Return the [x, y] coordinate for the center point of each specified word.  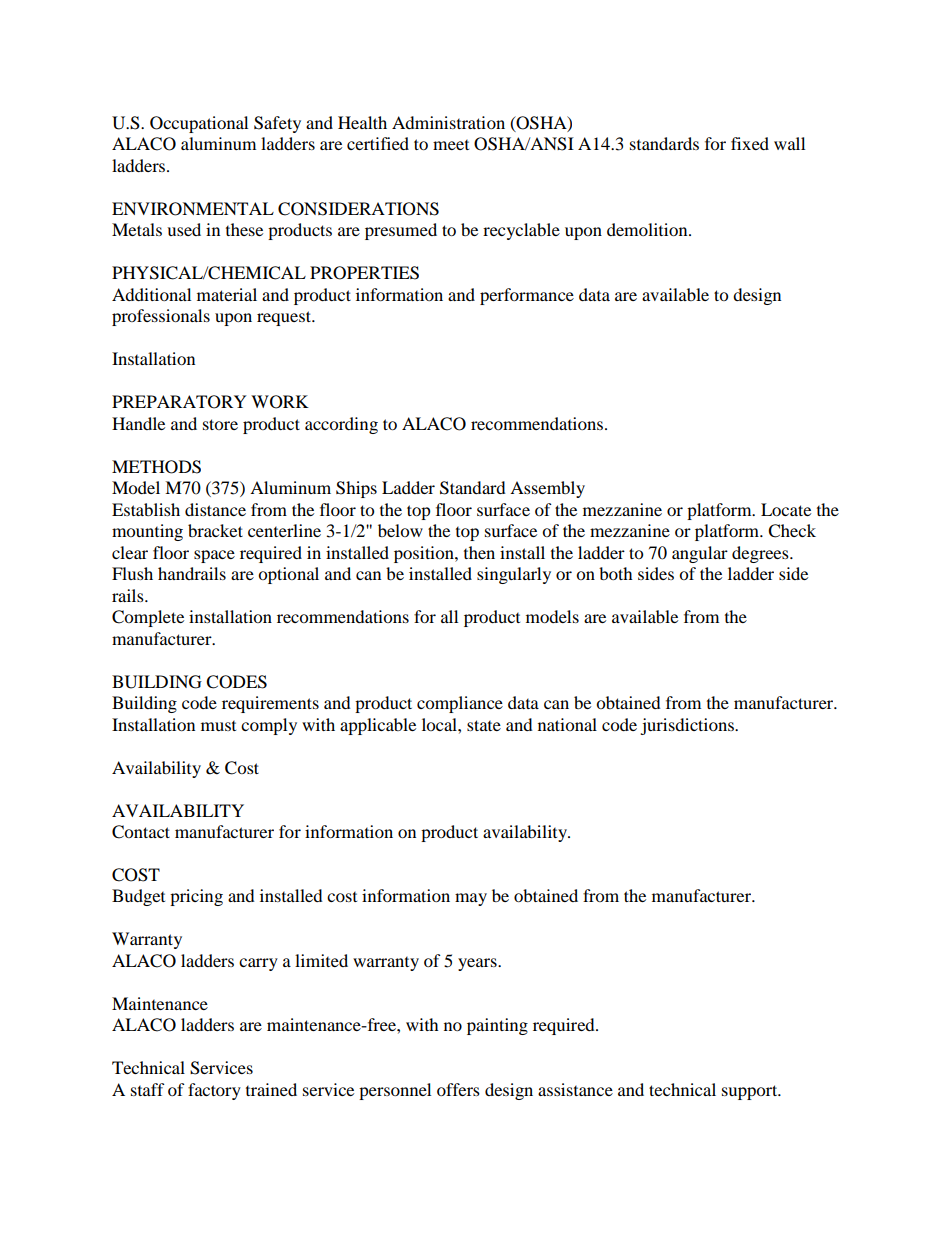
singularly [514, 575]
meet [451, 145]
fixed [750, 143]
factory [214, 1091]
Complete [148, 618]
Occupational [199, 124]
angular [700, 554]
